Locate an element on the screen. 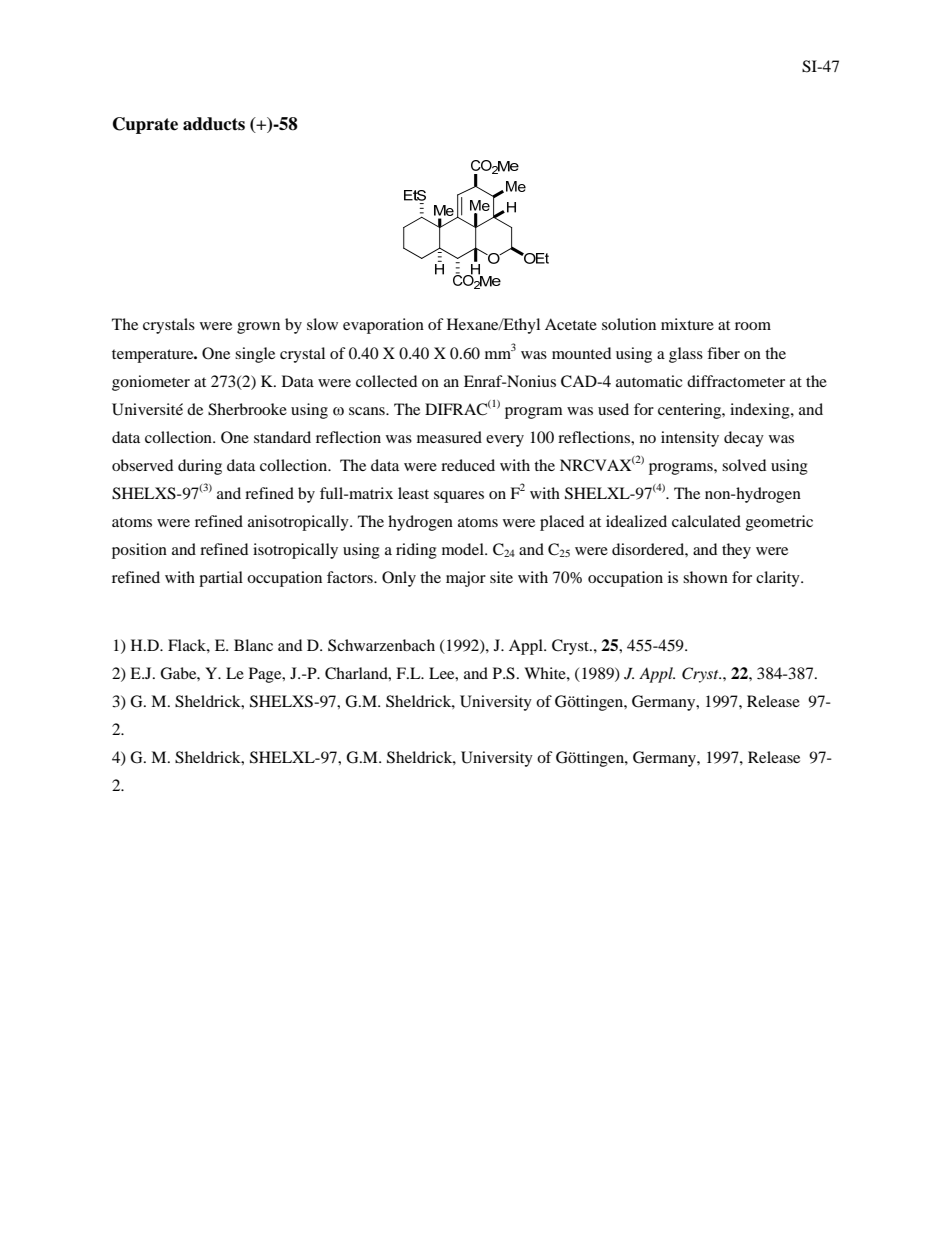 This screenshot has height=1233, width=952. adducts is located at coordinates (214, 124).
